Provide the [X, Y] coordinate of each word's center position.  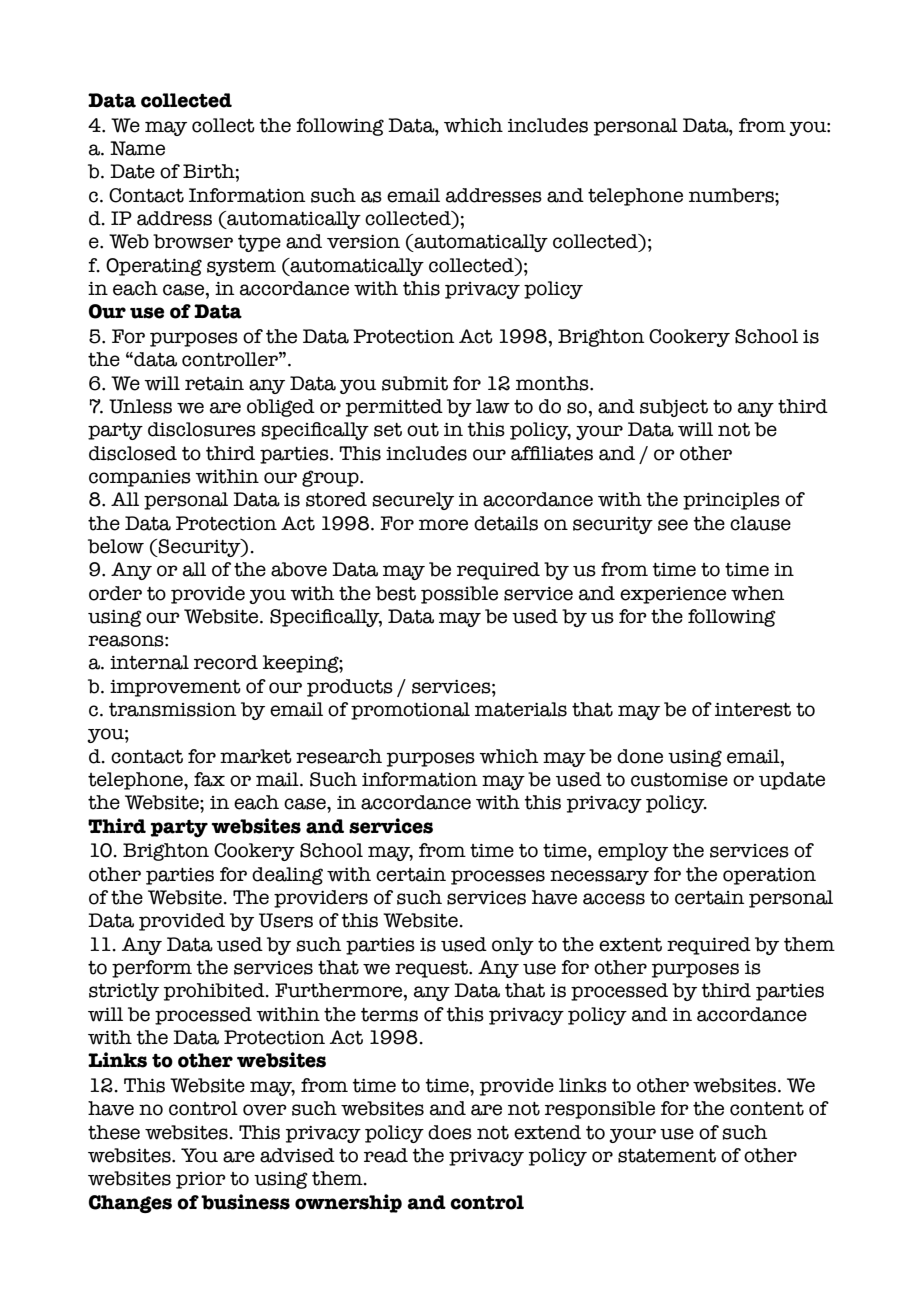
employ [633, 852]
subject [674, 408]
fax [209, 779]
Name [137, 148]
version [363, 242]
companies [140, 478]
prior [201, 1180]
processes [498, 877]
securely [413, 501]
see [673, 525]
